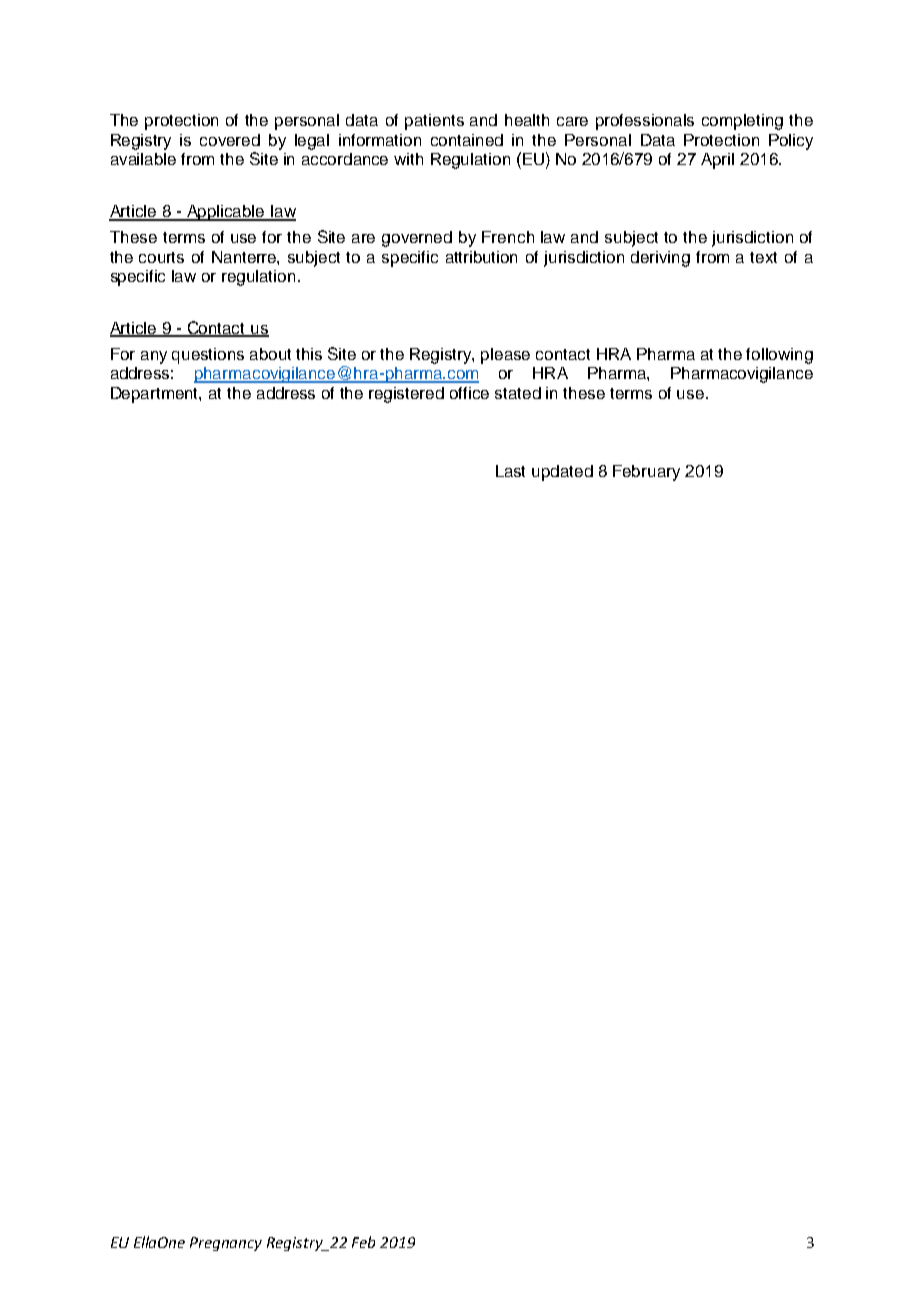  Describe the element at coordinates (779, 356) in the screenshot. I see `following` at that location.
